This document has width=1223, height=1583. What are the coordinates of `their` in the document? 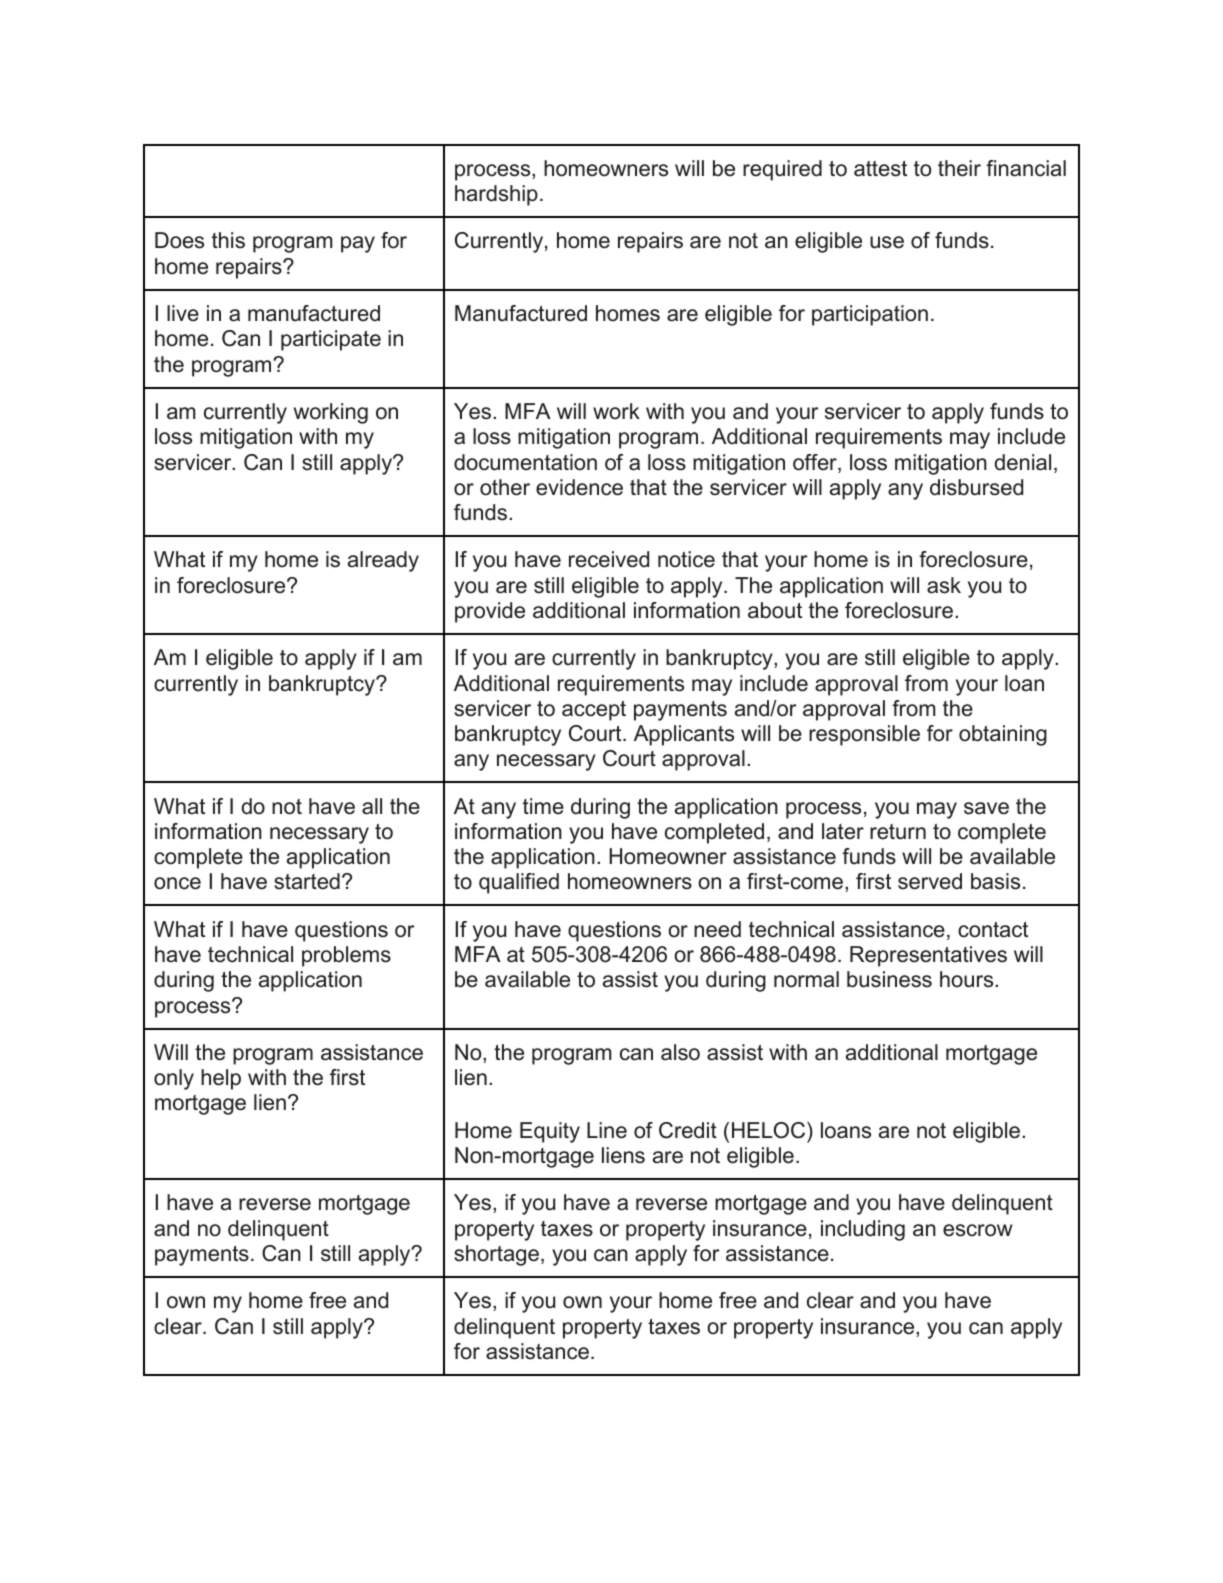 It's located at (959, 168).
